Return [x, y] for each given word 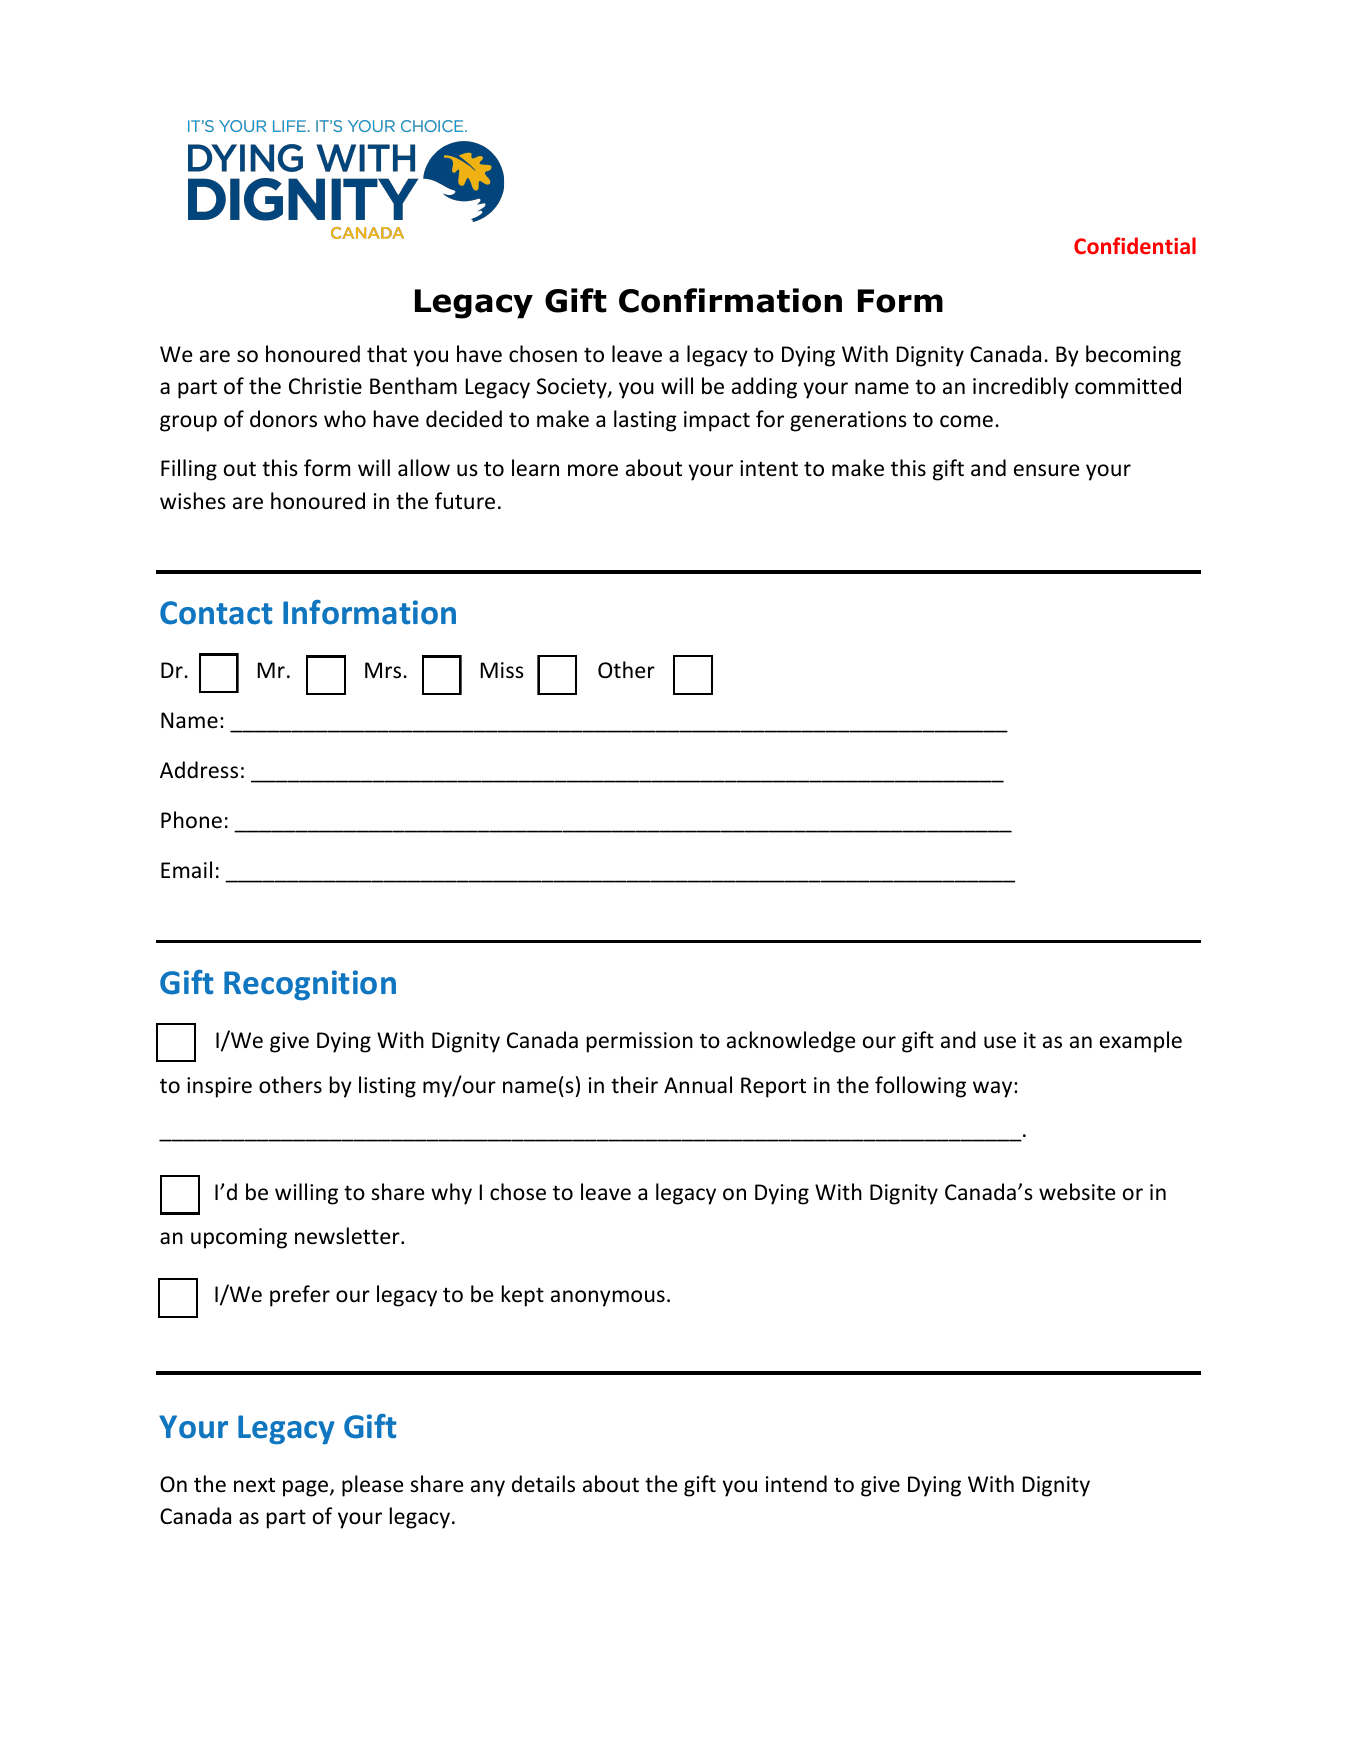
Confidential [1135, 245]
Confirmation [730, 300]
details [543, 1484]
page [307, 1488]
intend [796, 1484]
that [387, 353]
